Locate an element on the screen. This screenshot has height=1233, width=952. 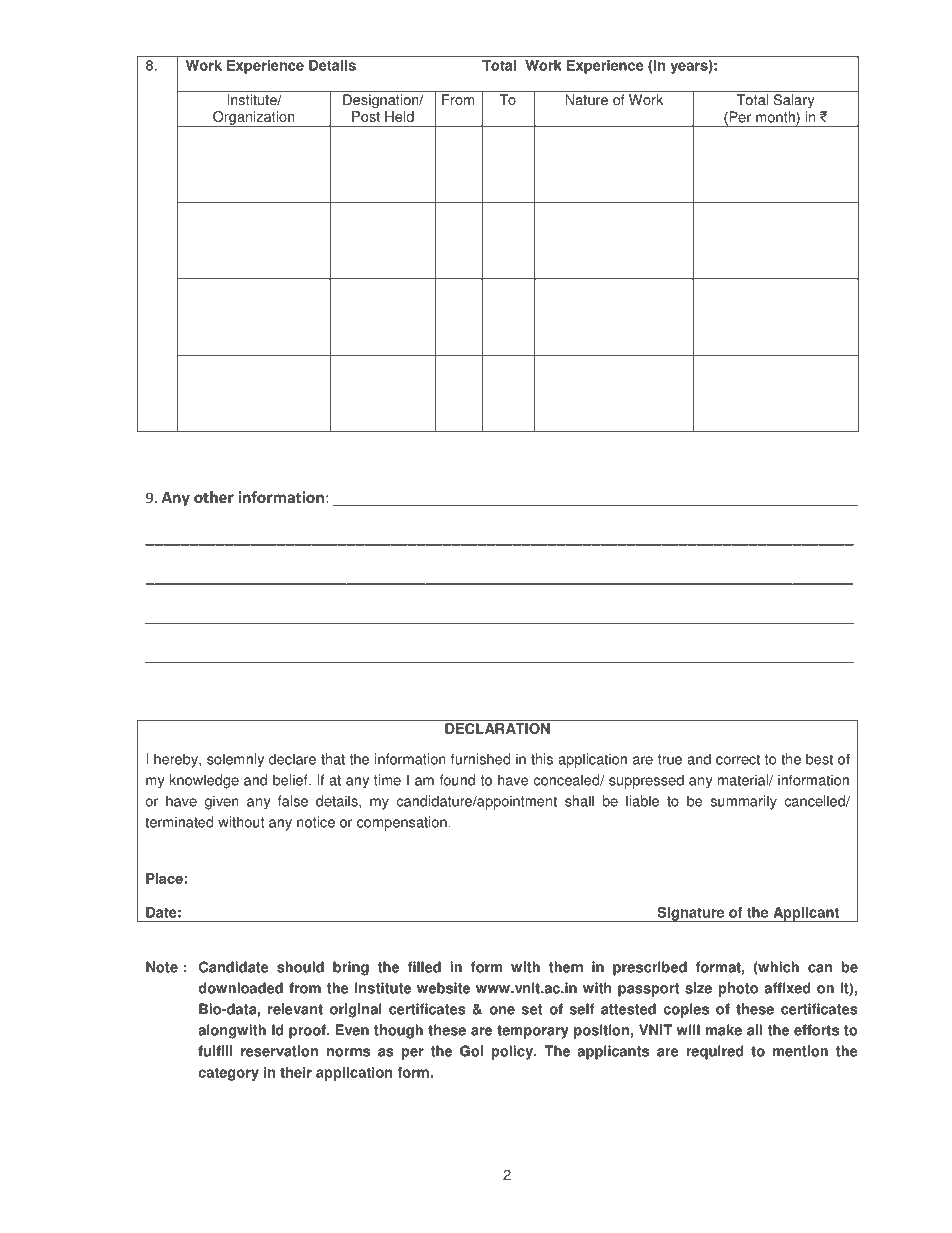
found is located at coordinates (457, 780).
